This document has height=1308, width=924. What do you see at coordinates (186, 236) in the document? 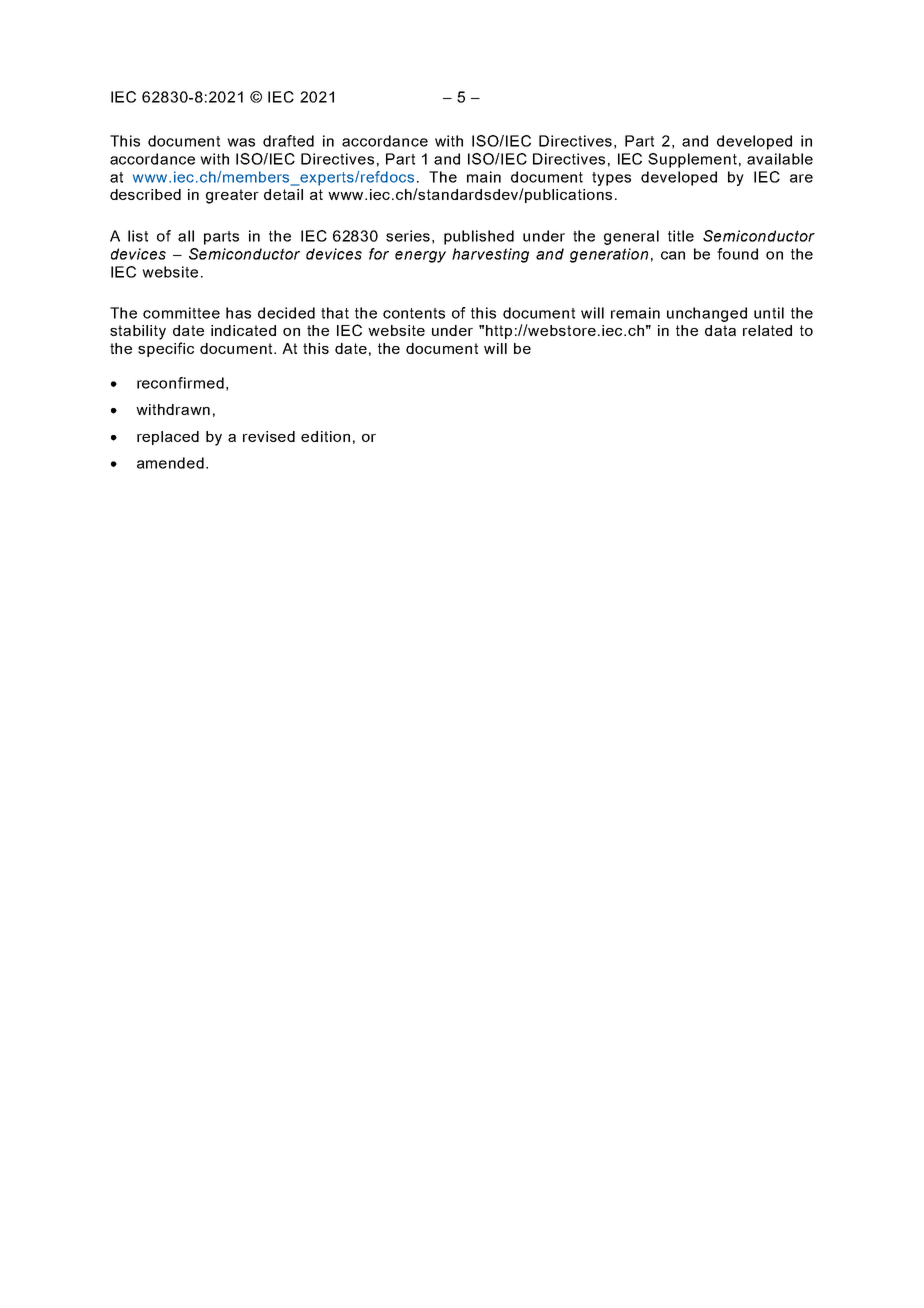
I see `all` at bounding box center [186, 236].
